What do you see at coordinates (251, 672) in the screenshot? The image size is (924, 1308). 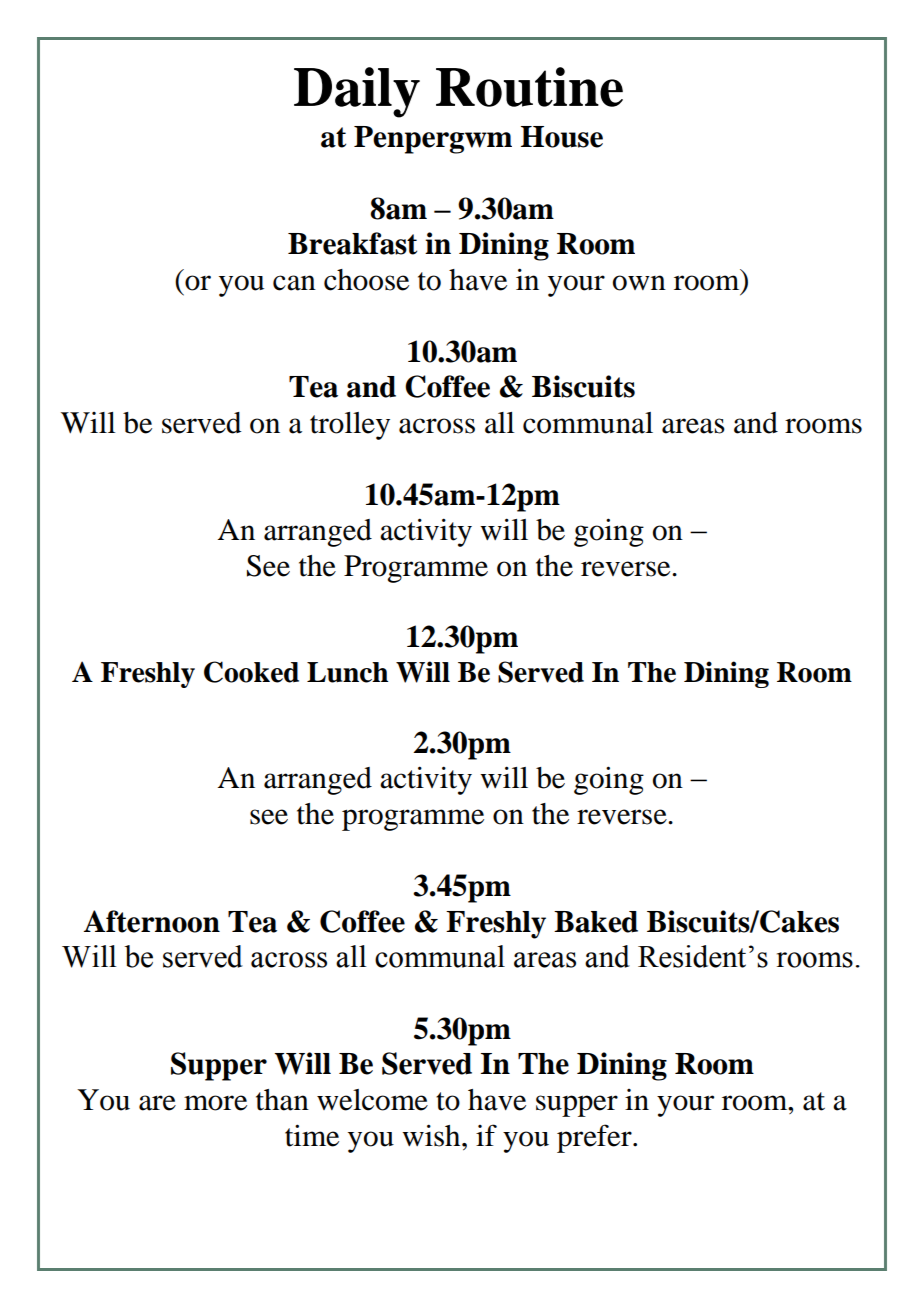 I see `Cooked` at bounding box center [251, 672].
